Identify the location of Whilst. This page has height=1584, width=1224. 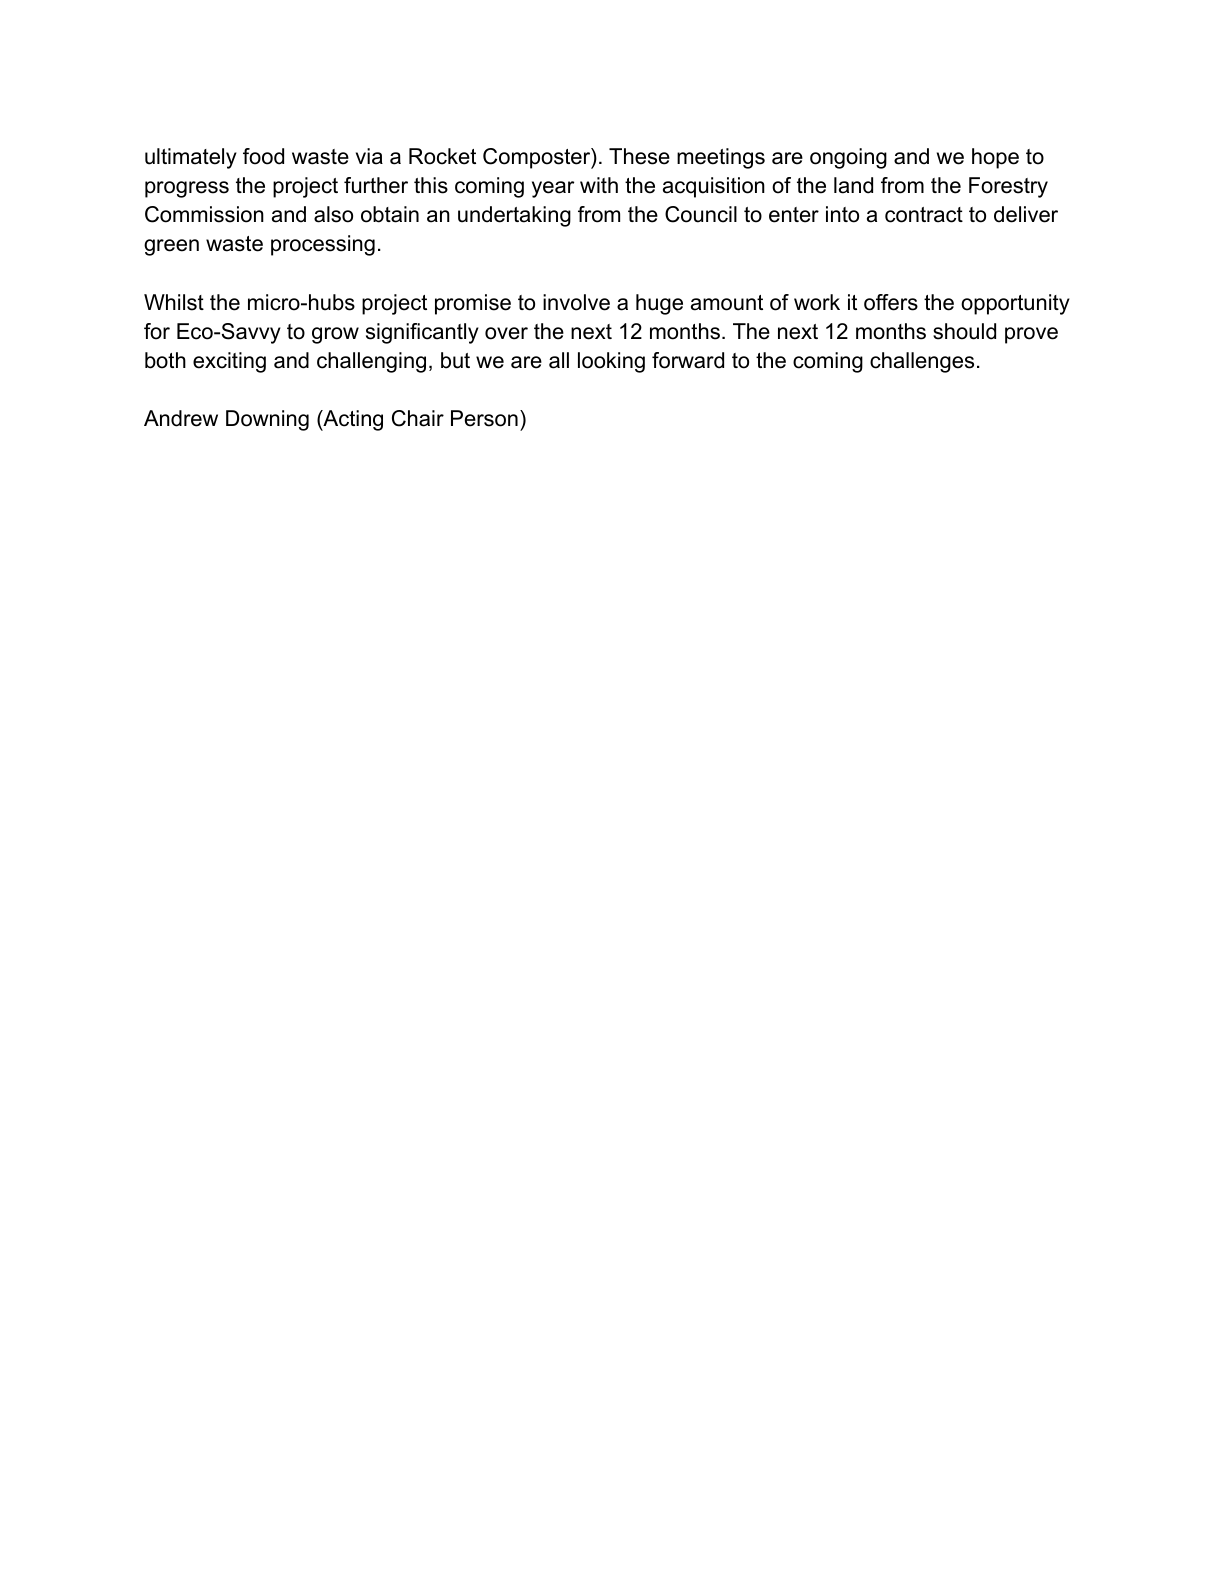
(174, 302).
